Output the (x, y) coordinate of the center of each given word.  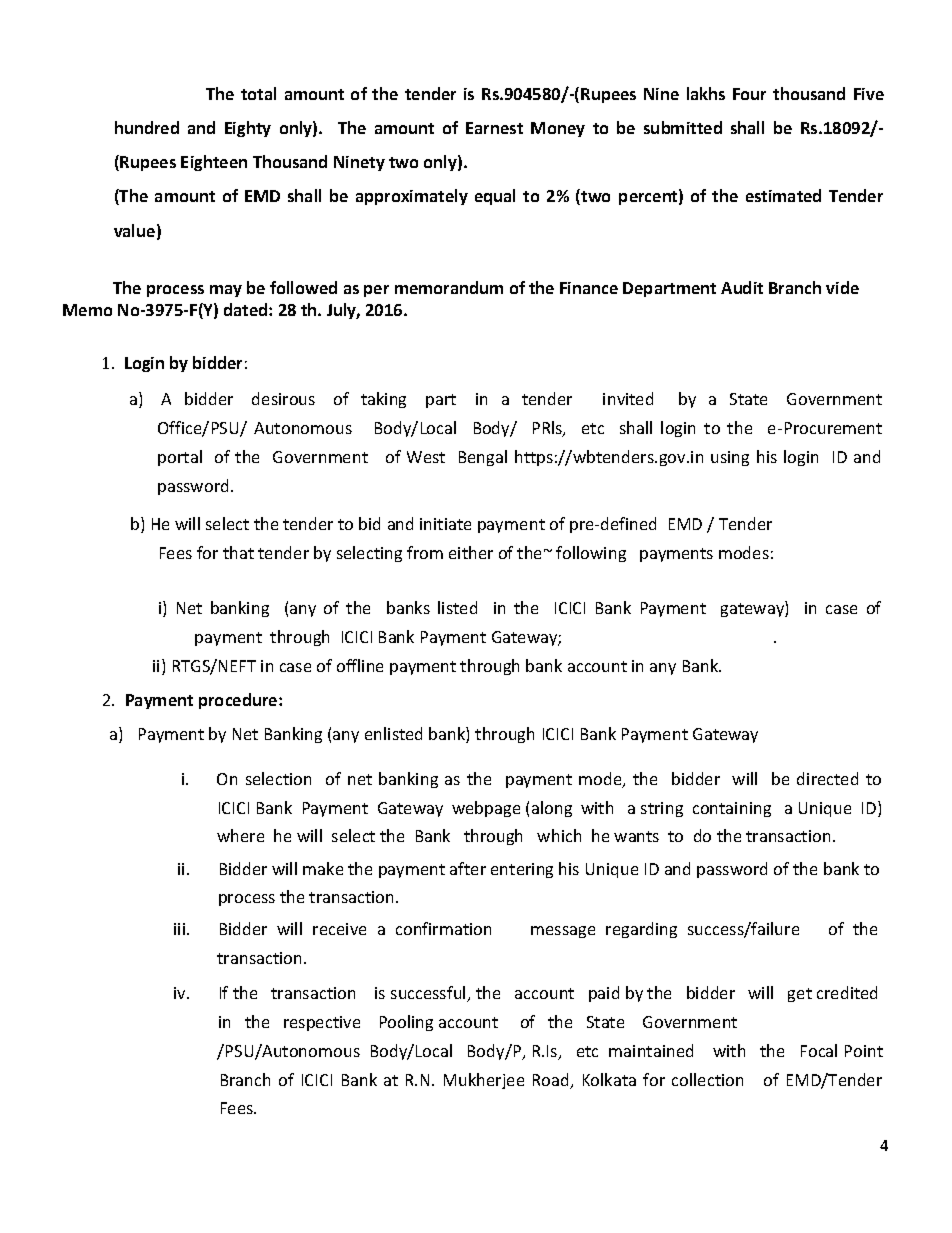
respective (322, 1023)
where (240, 835)
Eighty (248, 129)
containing (732, 809)
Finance (589, 288)
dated (247, 309)
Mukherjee (484, 1081)
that (238, 552)
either (471, 552)
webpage (486, 809)
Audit (742, 287)
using (730, 458)
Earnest (494, 128)
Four (749, 94)
